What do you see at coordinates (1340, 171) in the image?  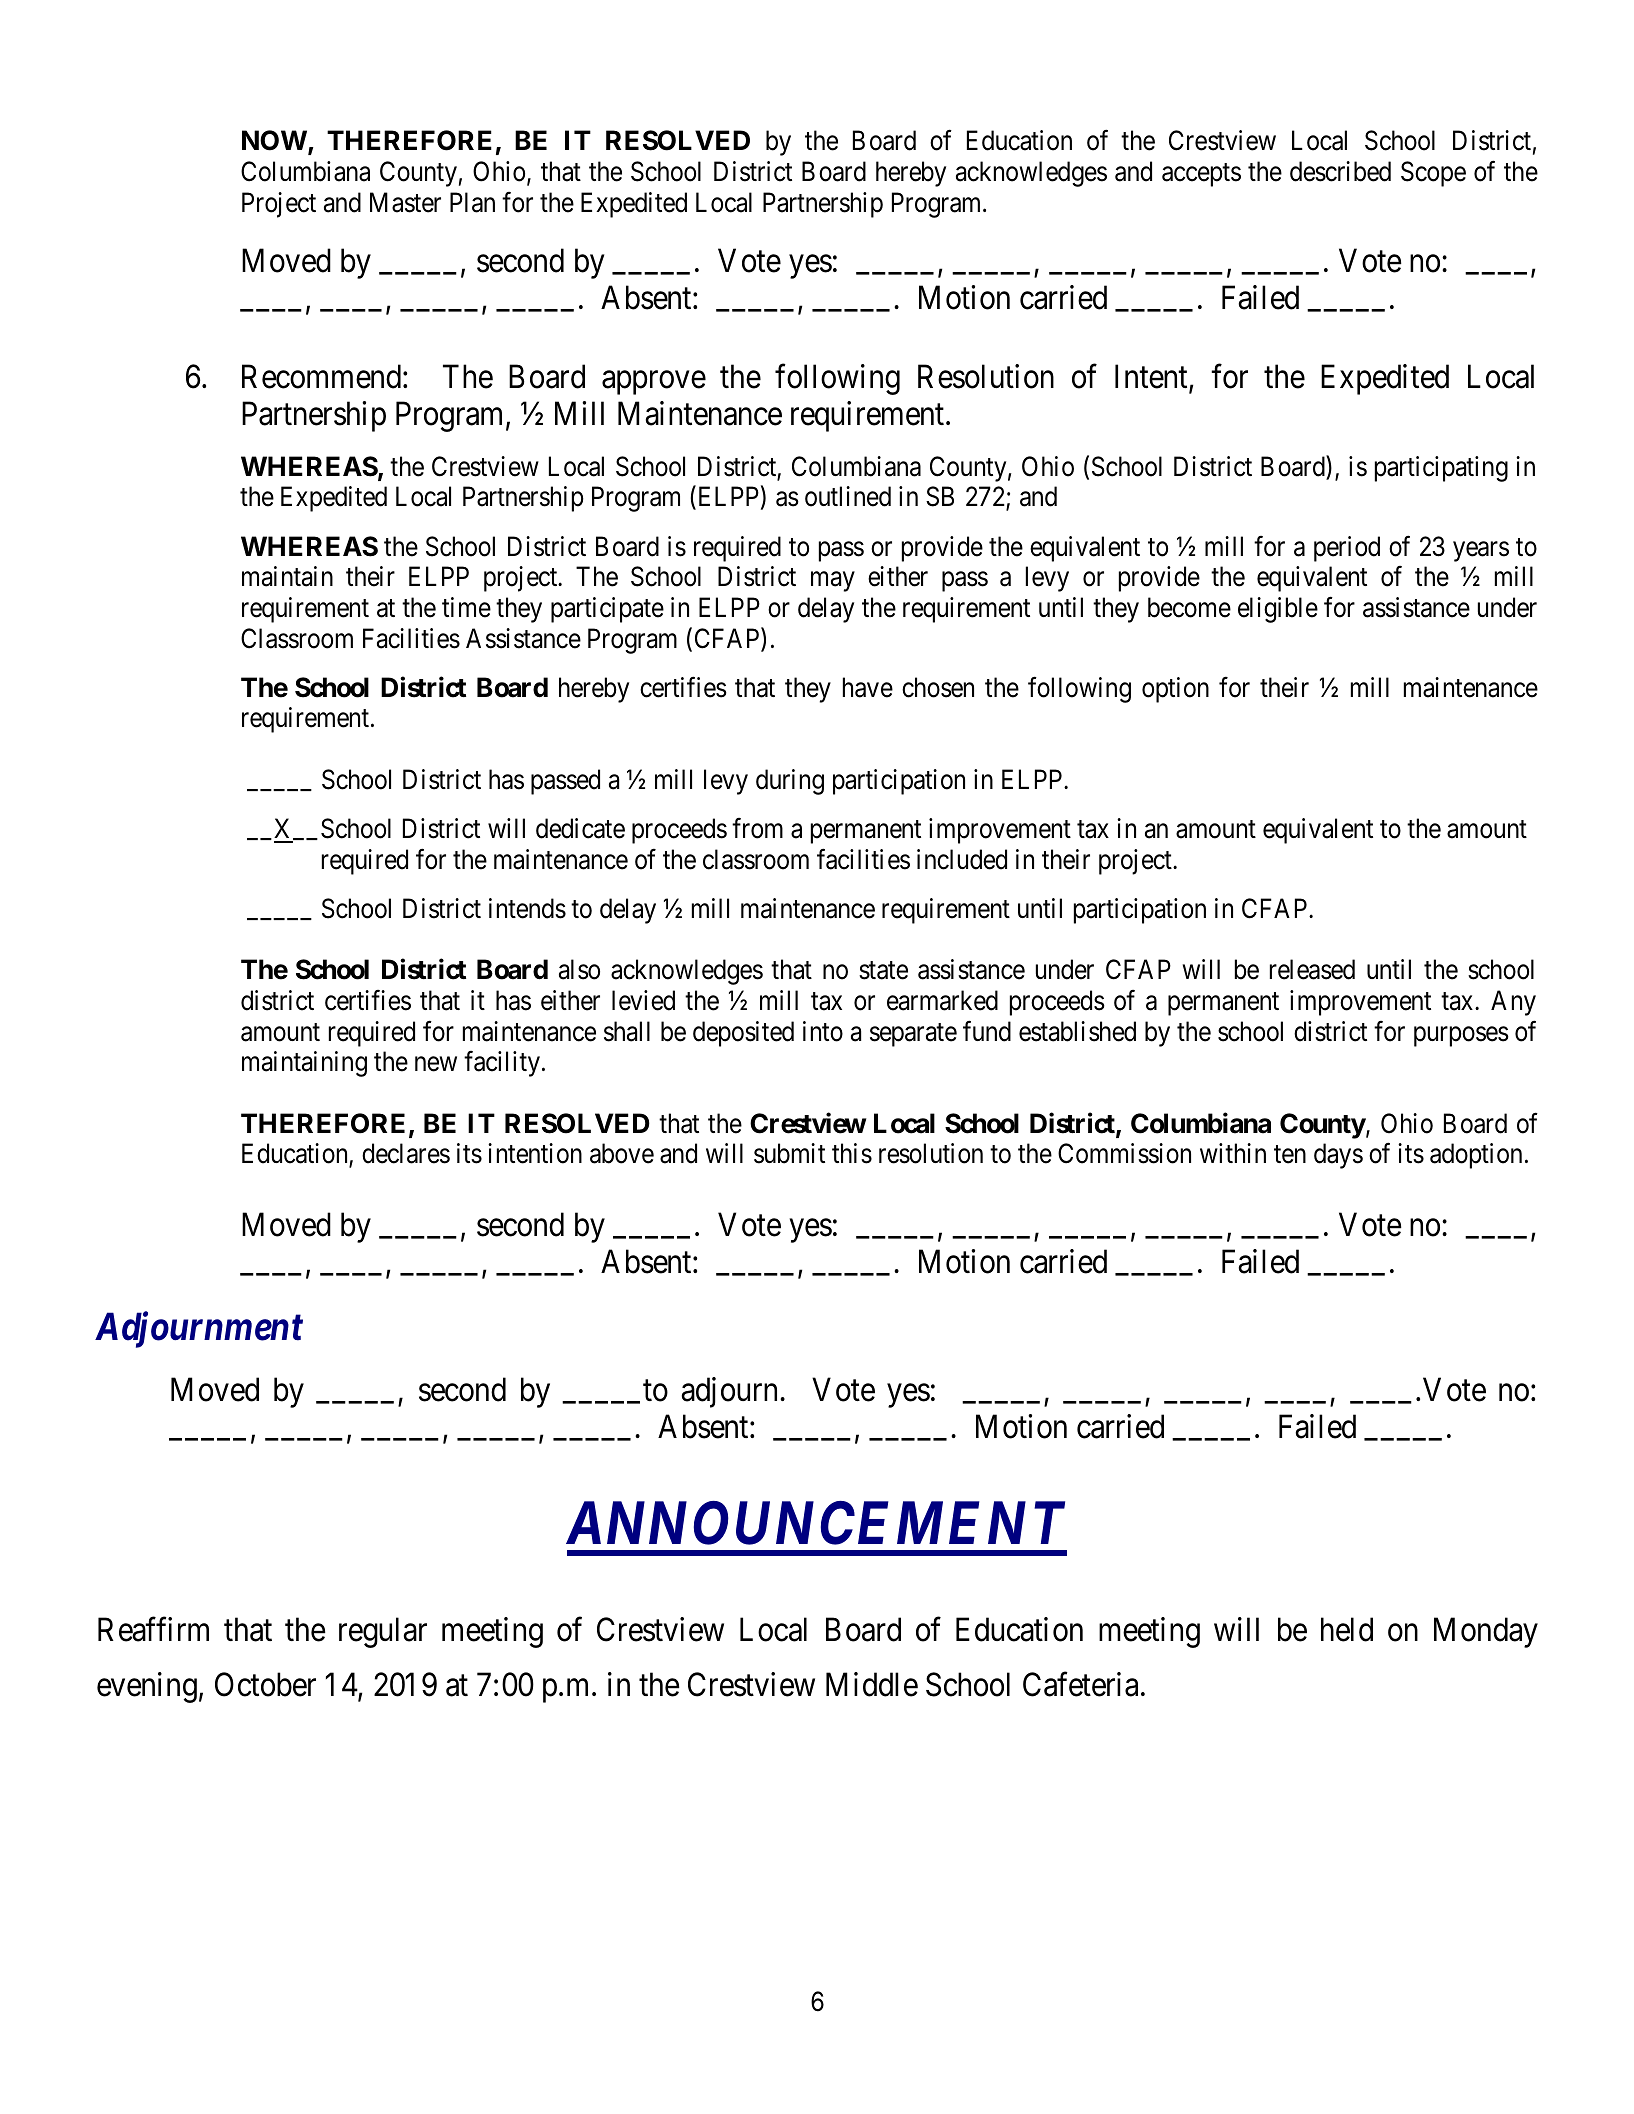 I see `described` at bounding box center [1340, 171].
